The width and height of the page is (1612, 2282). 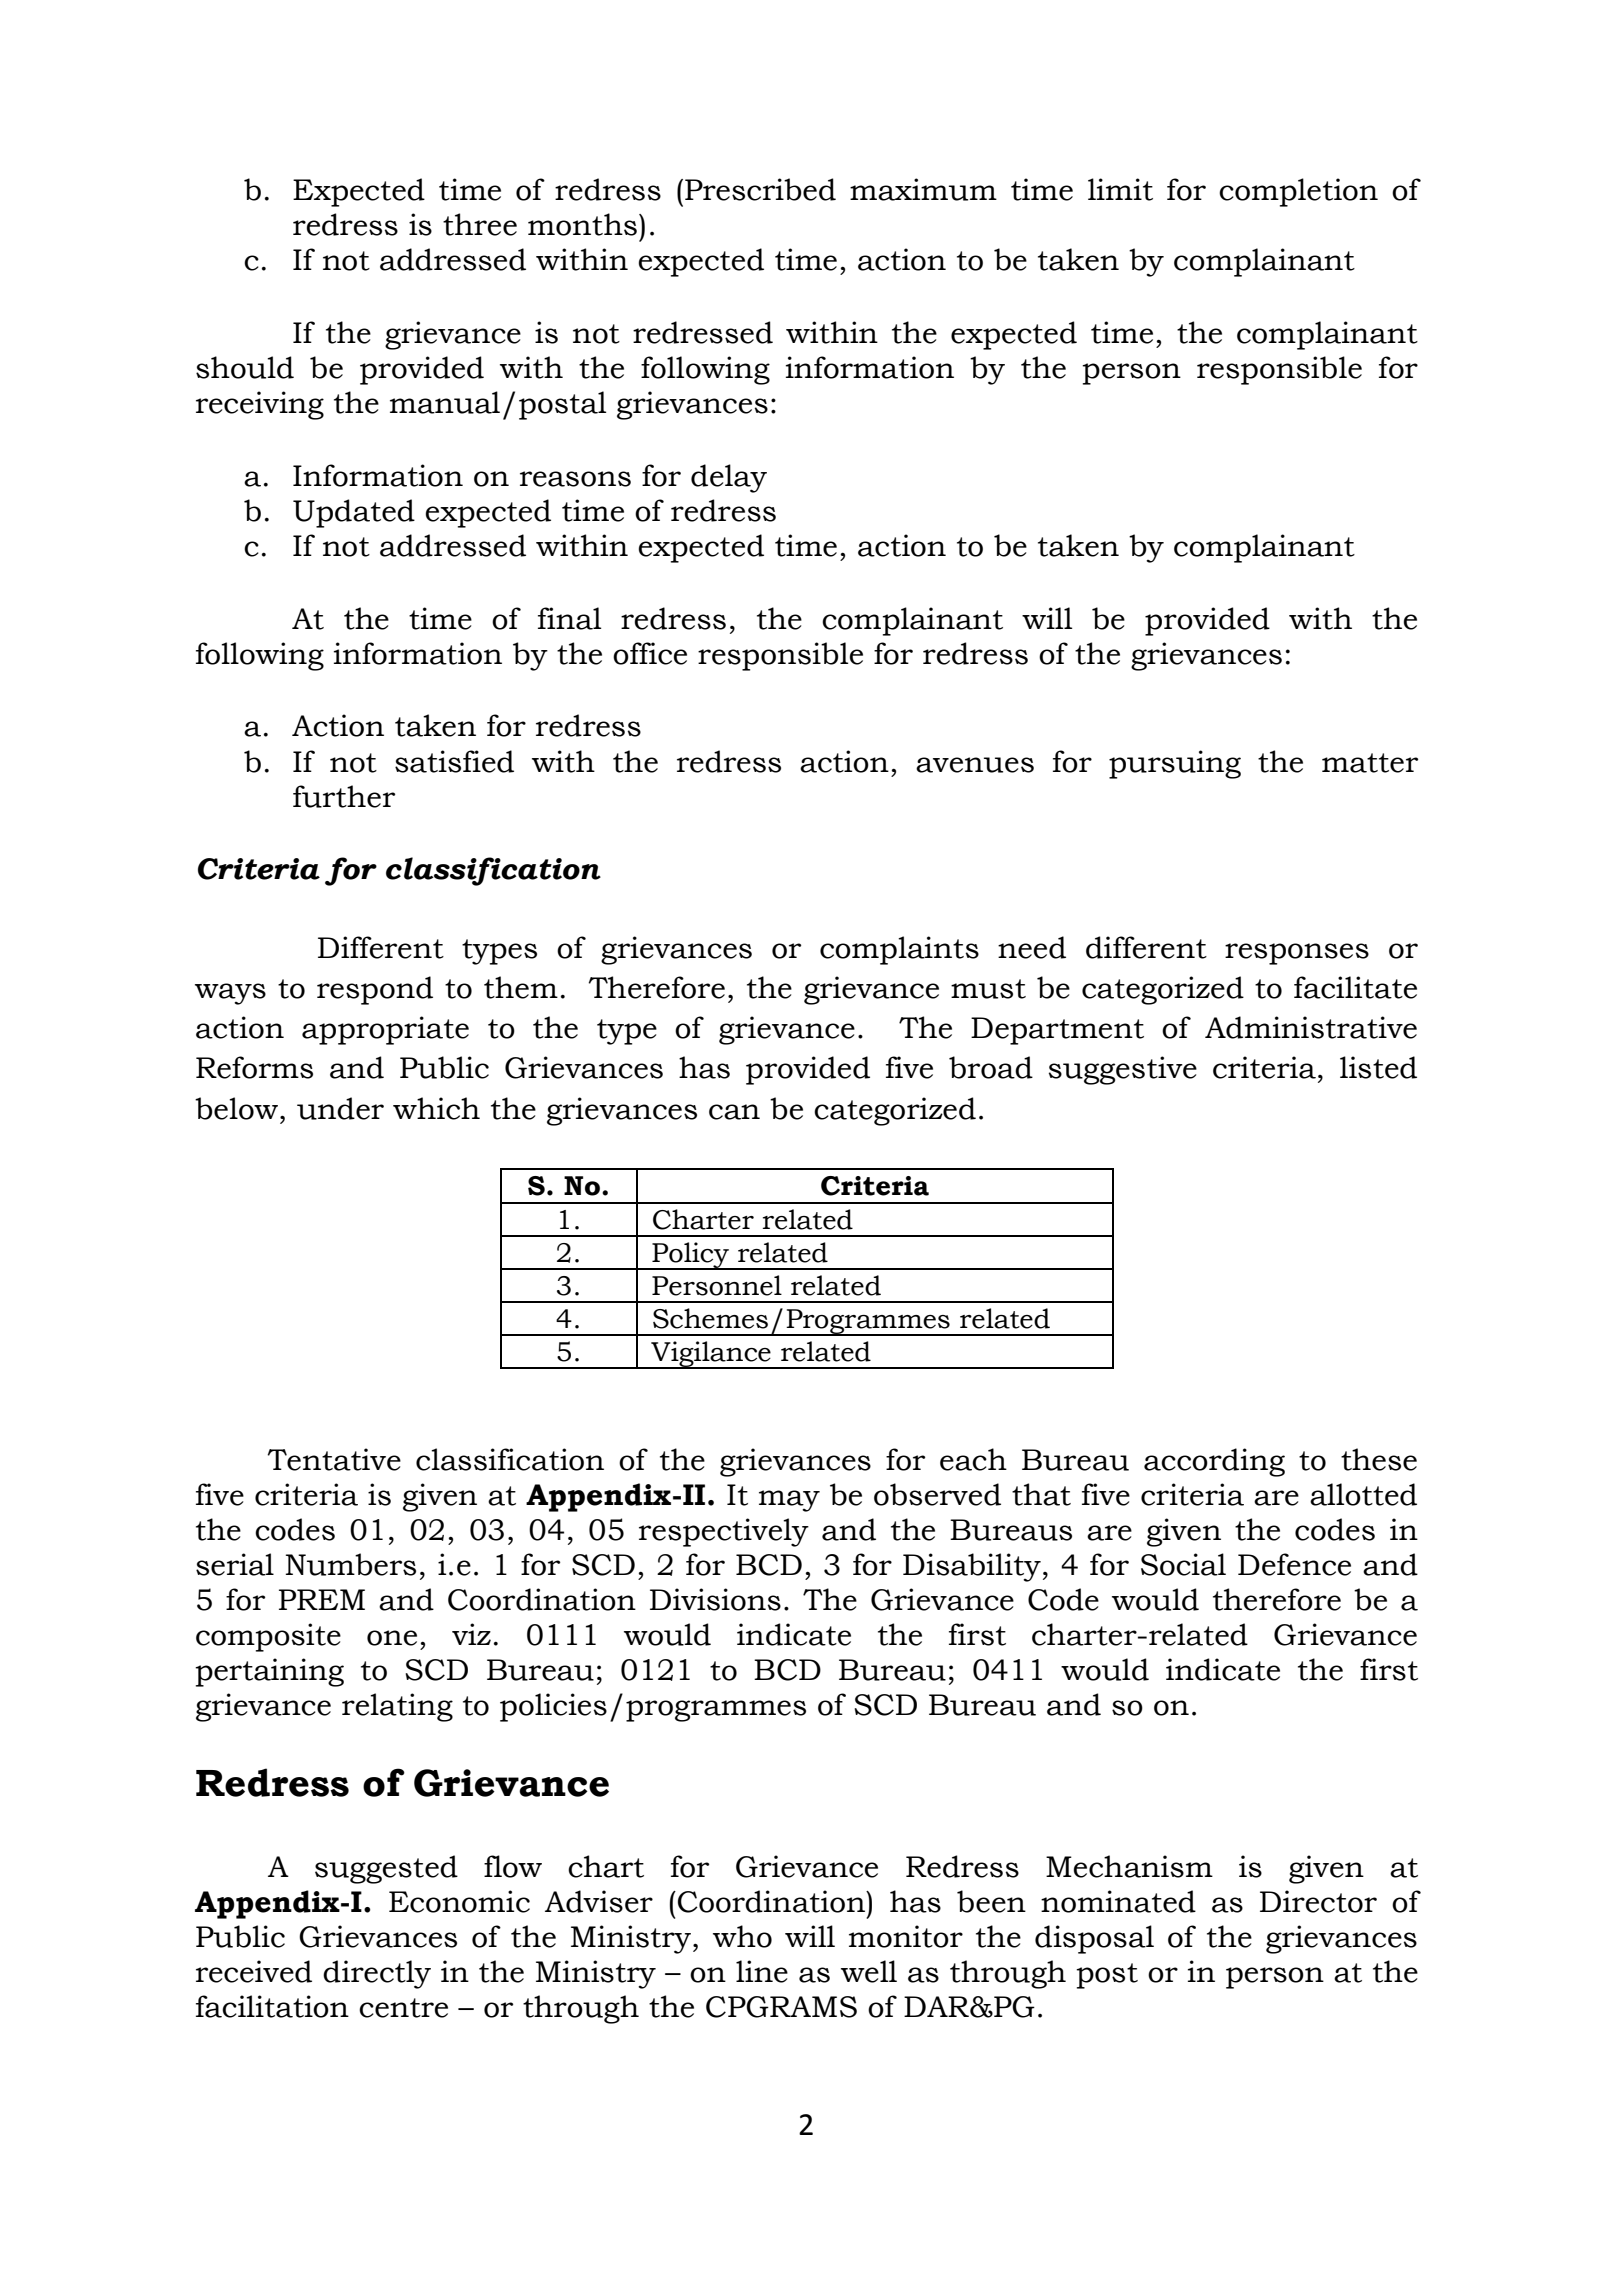 I want to click on Prescribed, so click(x=760, y=189).
